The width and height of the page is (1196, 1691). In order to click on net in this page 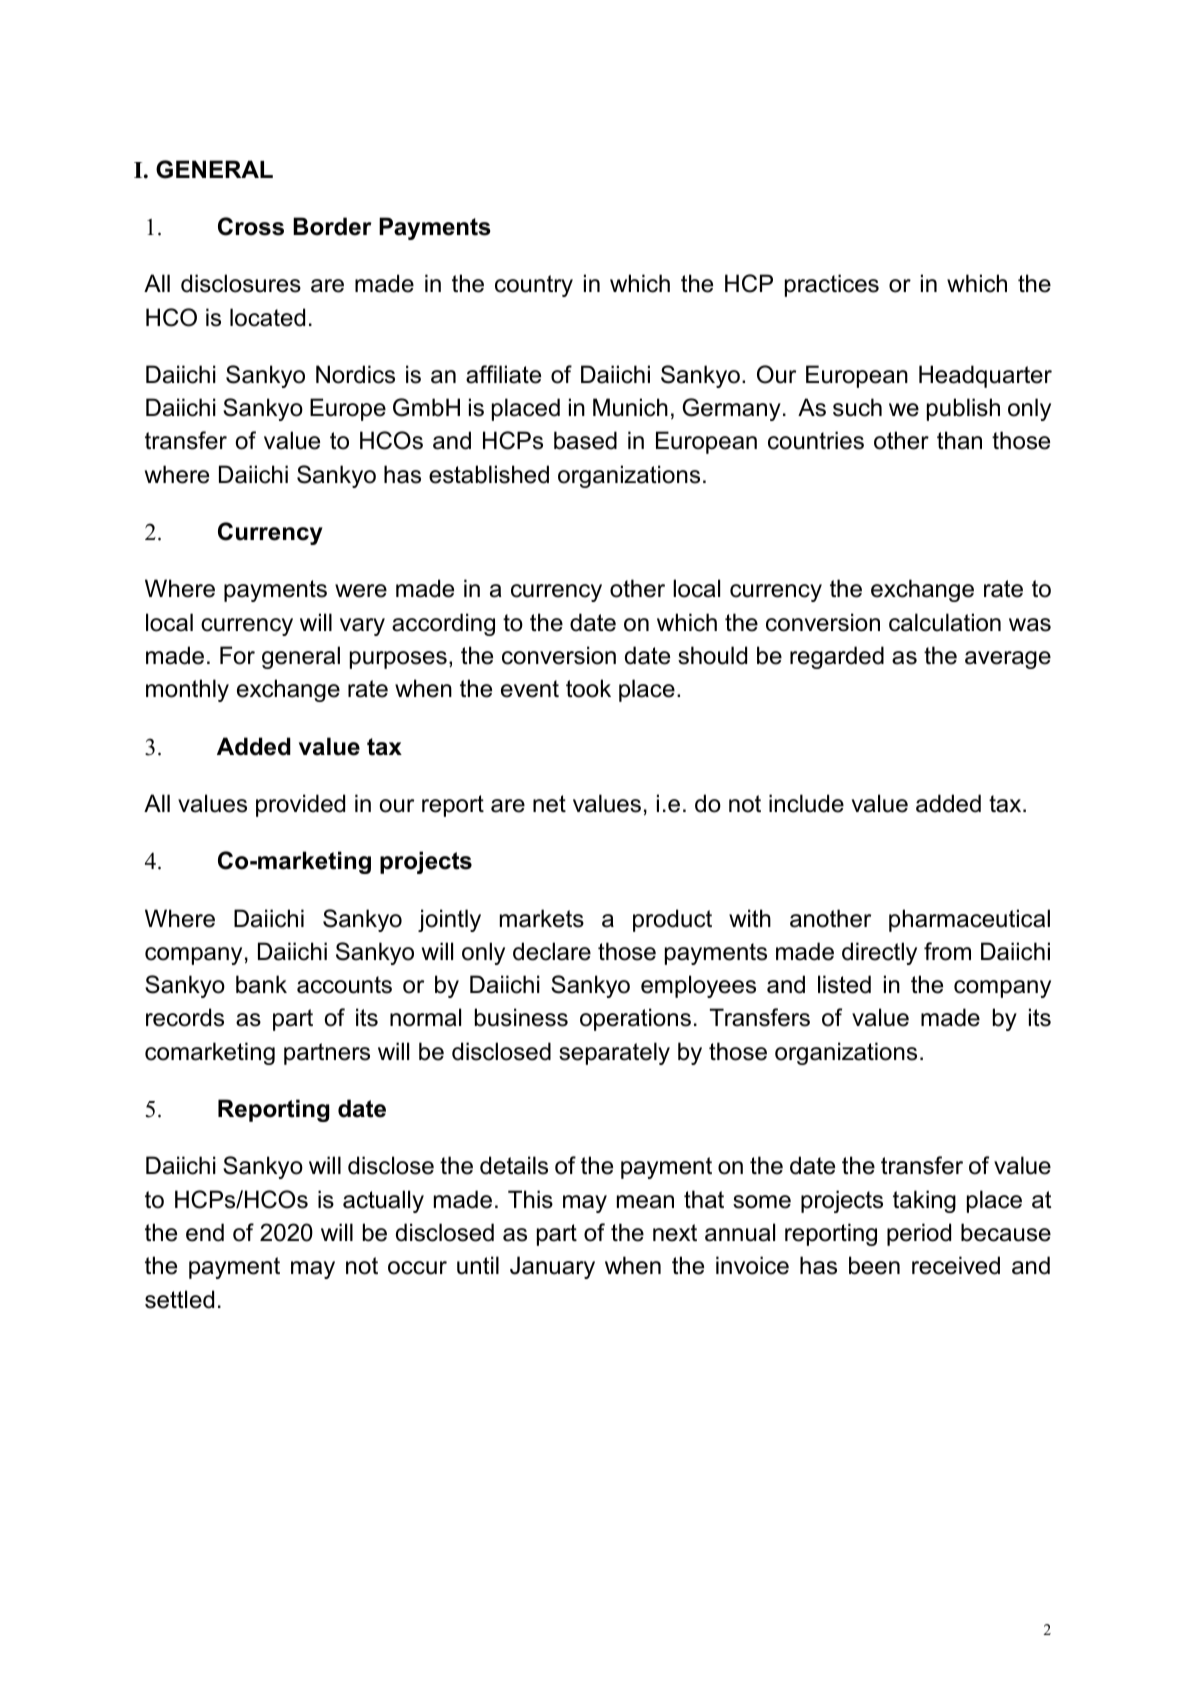, I will do `click(549, 804)`.
